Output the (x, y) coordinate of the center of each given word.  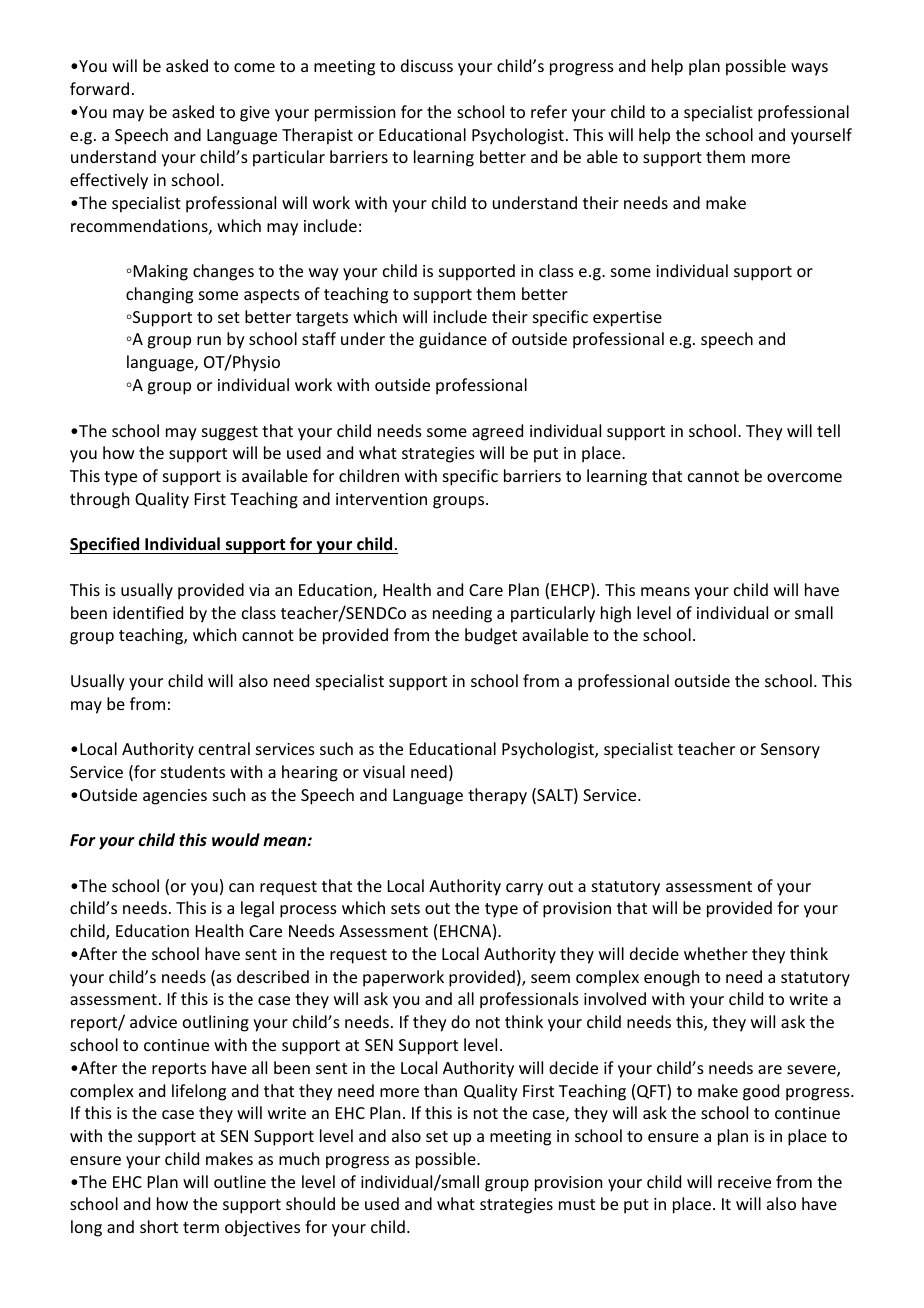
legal (257, 909)
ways (809, 69)
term (201, 1227)
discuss (427, 65)
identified (148, 612)
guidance (453, 340)
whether (716, 953)
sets (405, 908)
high (616, 614)
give (255, 114)
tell (828, 430)
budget (491, 636)
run (209, 340)
